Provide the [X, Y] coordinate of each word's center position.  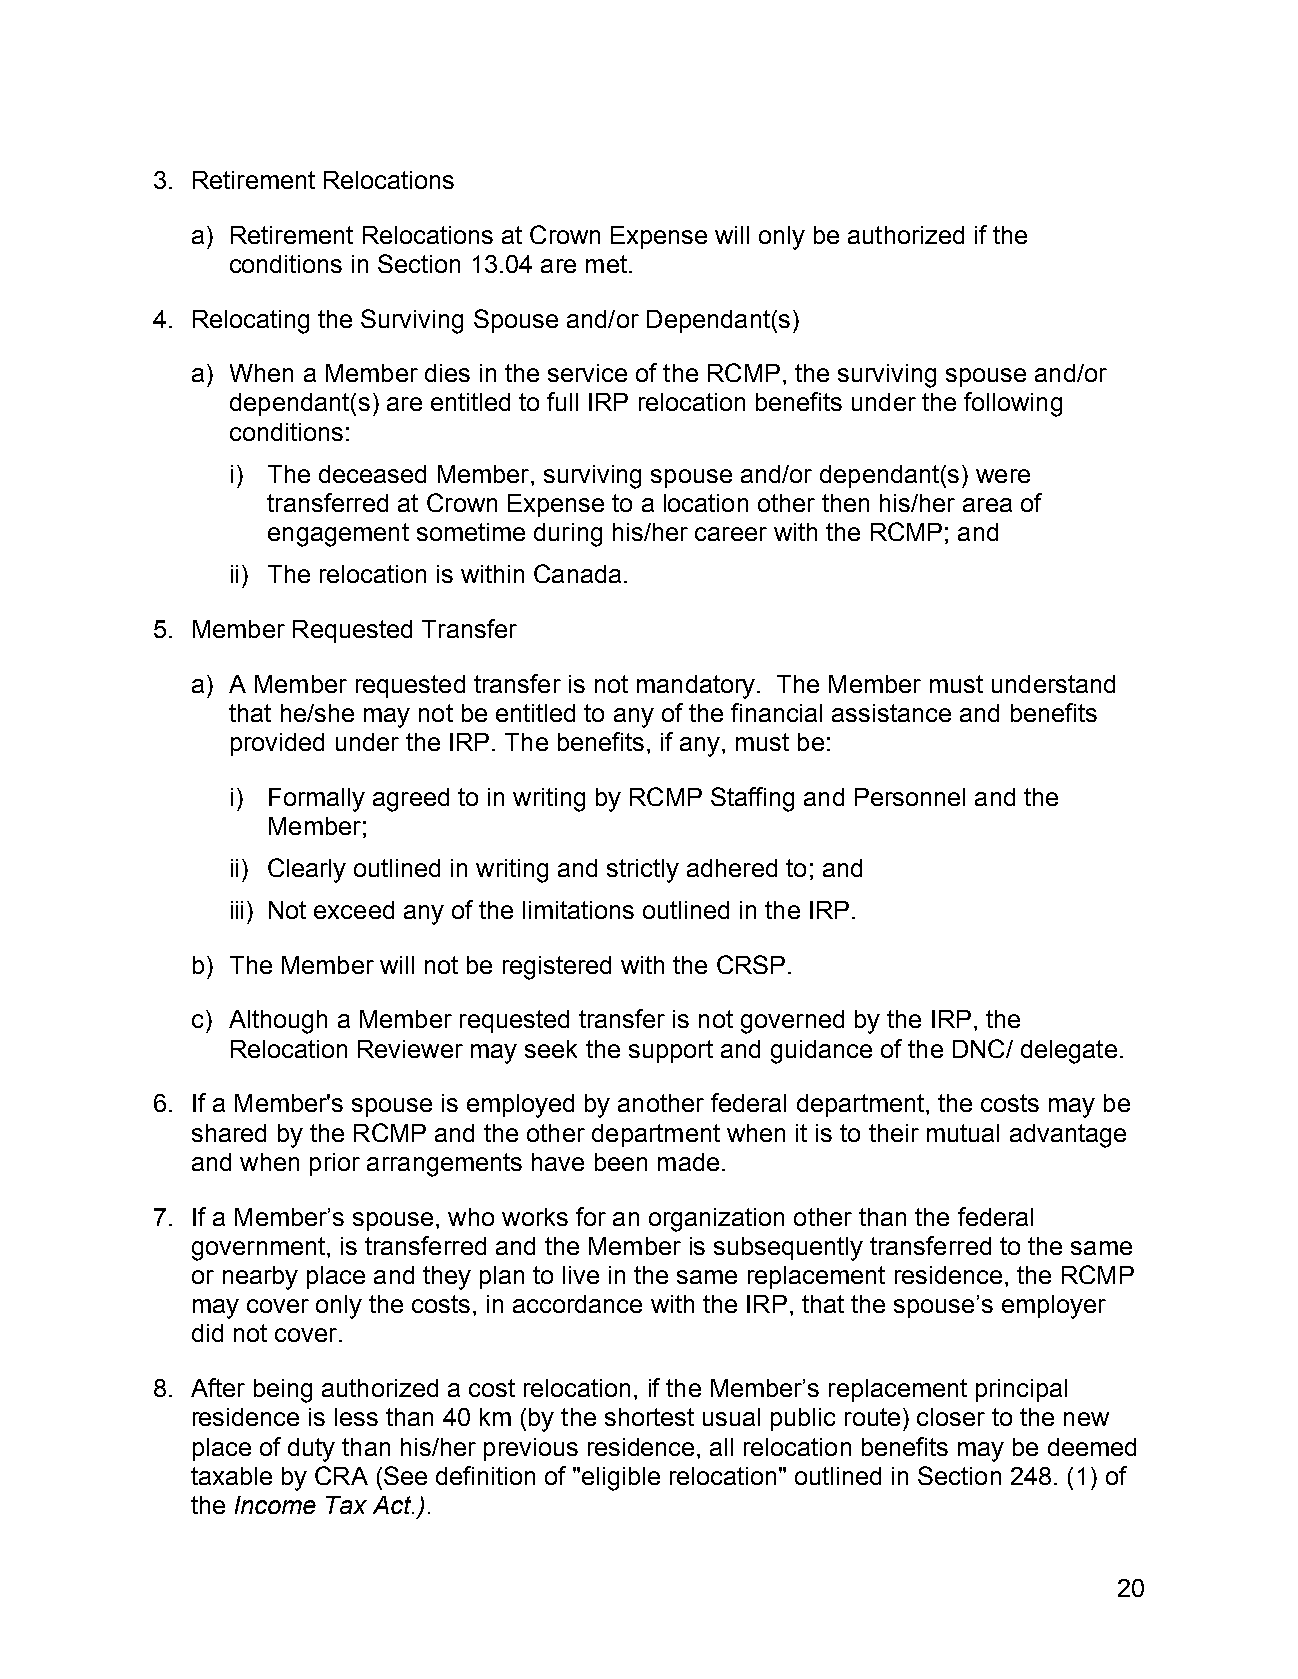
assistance [891, 713]
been [621, 1162]
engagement [338, 535]
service [587, 373]
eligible [621, 1479]
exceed [354, 910]
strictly [643, 871]
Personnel [910, 797]
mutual [963, 1133]
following [1013, 404]
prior [335, 1164]
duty [311, 1450]
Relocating [251, 322]
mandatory [697, 687]
